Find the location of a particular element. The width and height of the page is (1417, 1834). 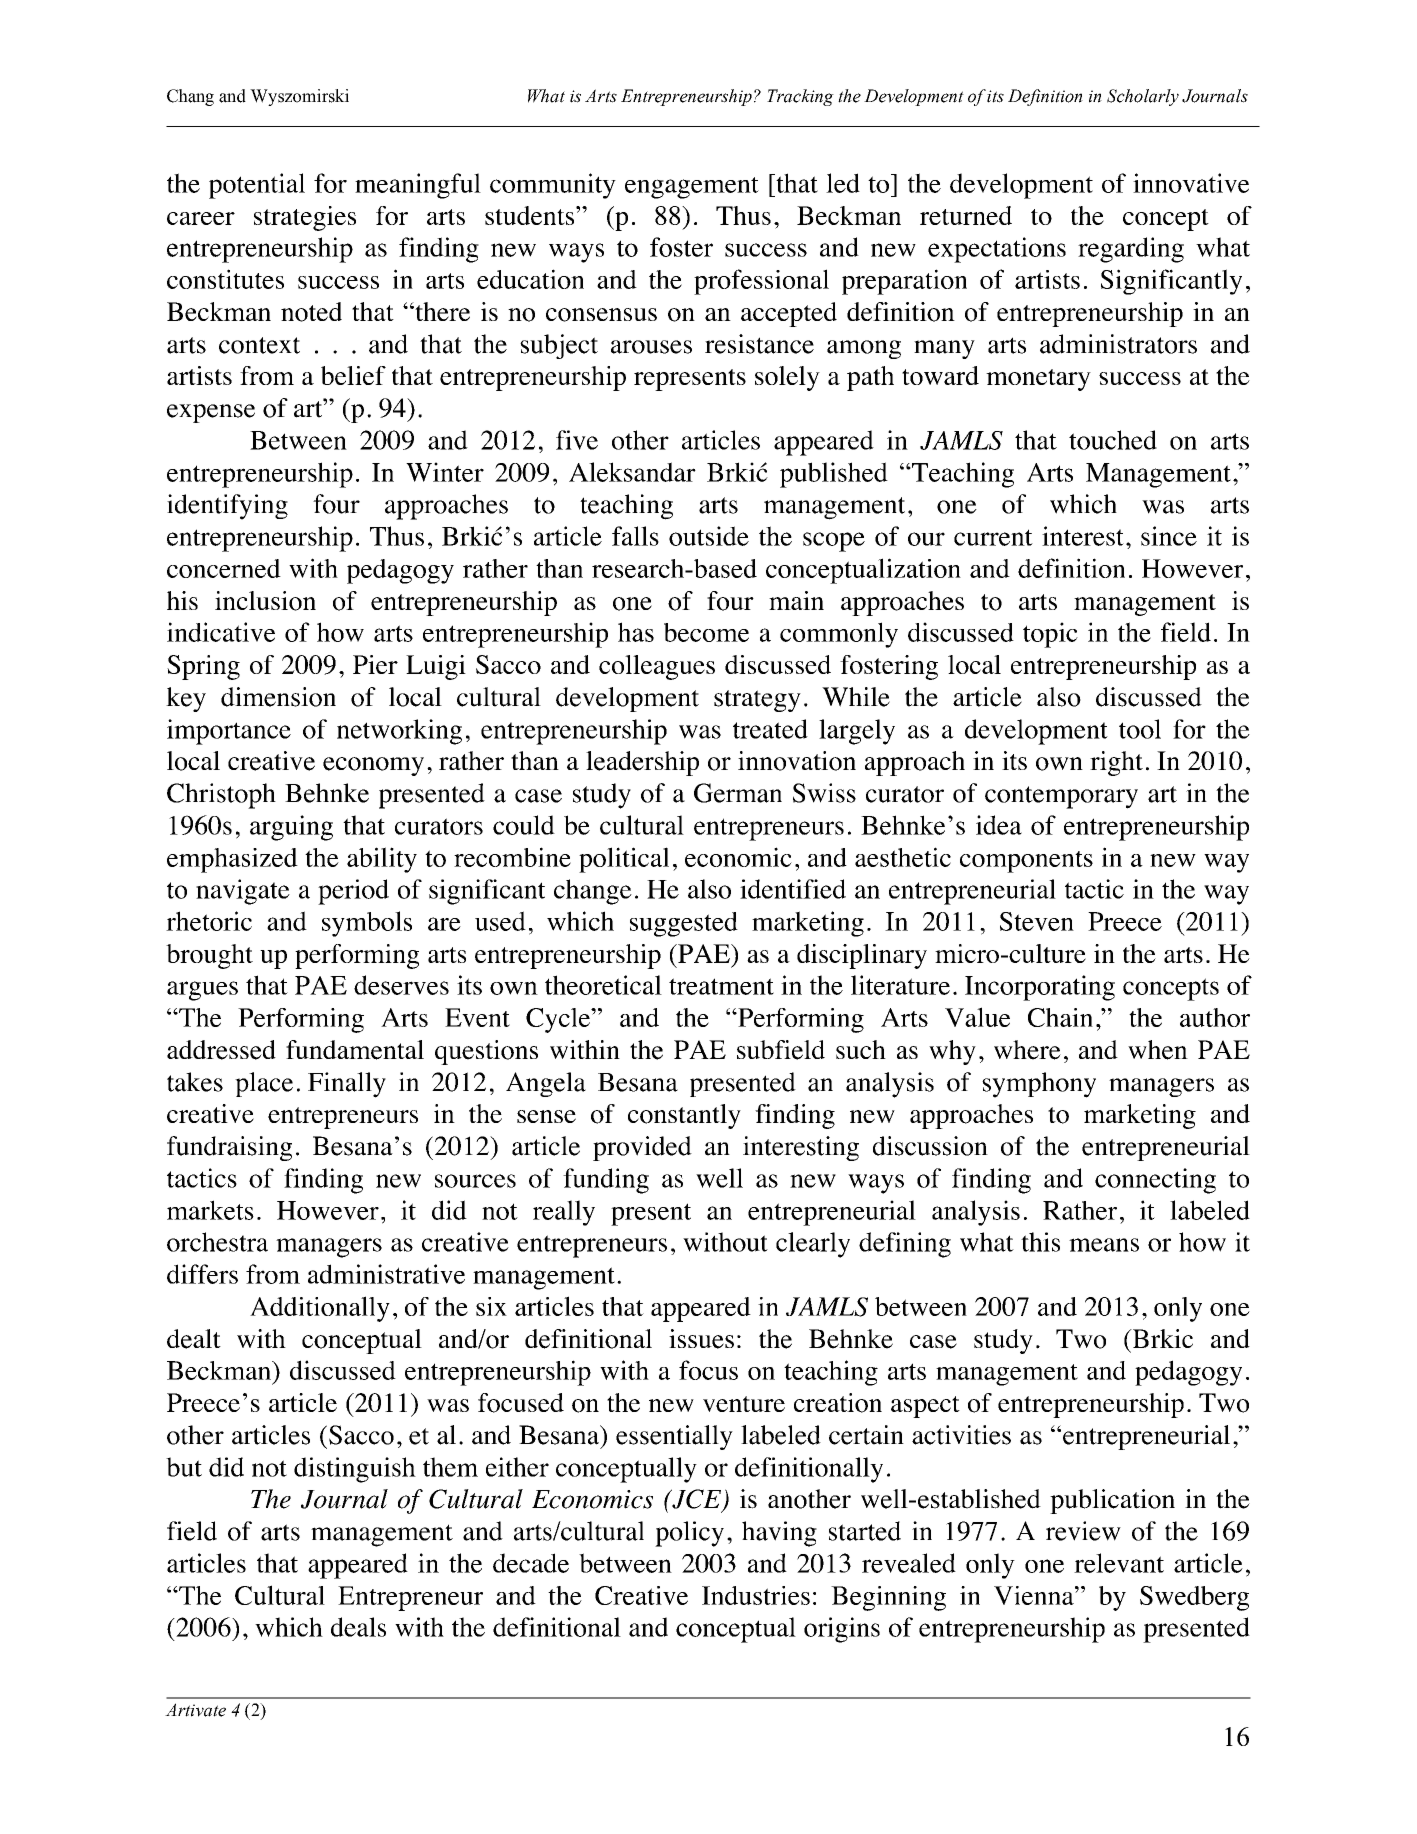

potential is located at coordinates (257, 186).
